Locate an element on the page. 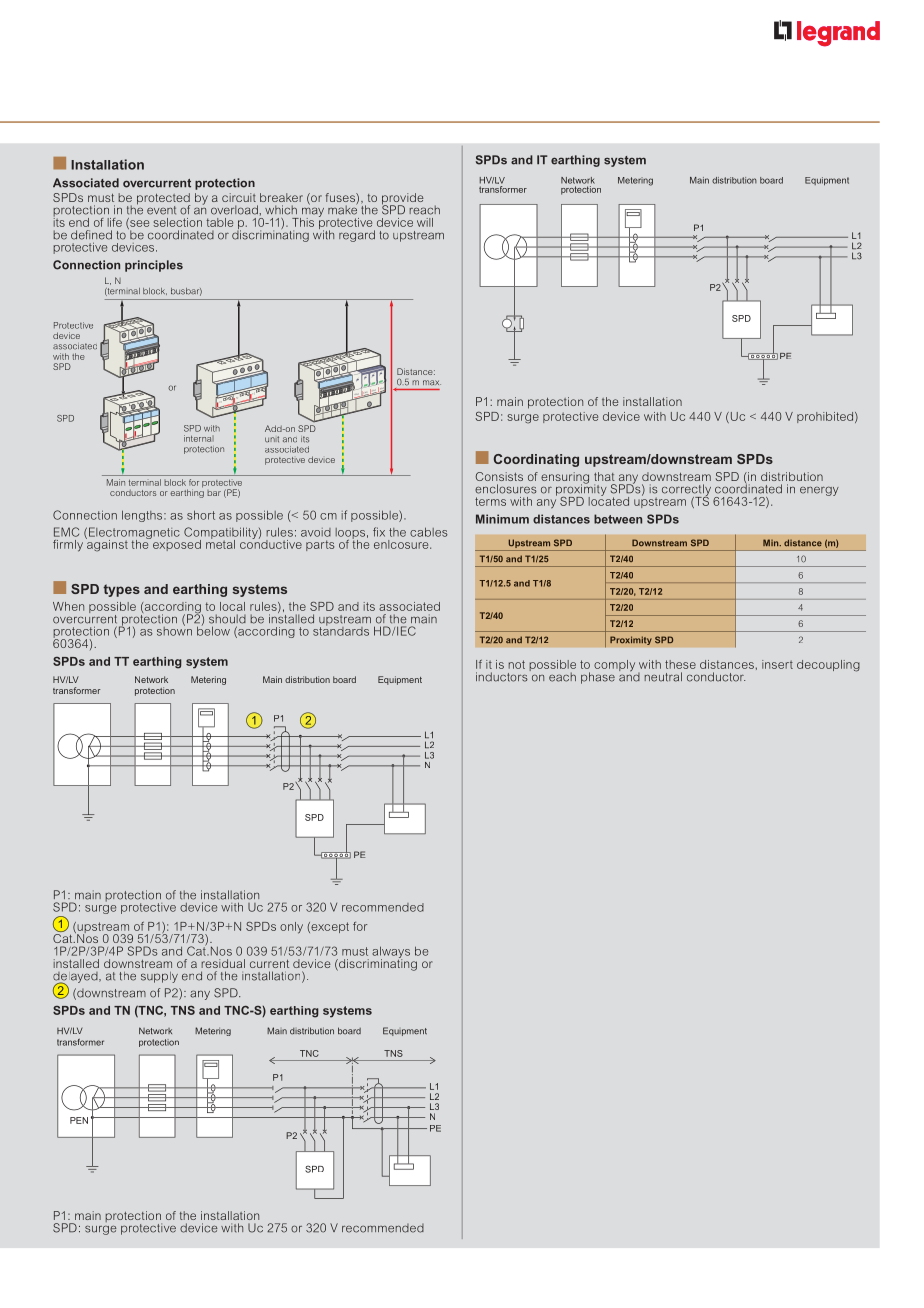  PEN is located at coordinates (79, 1120).
